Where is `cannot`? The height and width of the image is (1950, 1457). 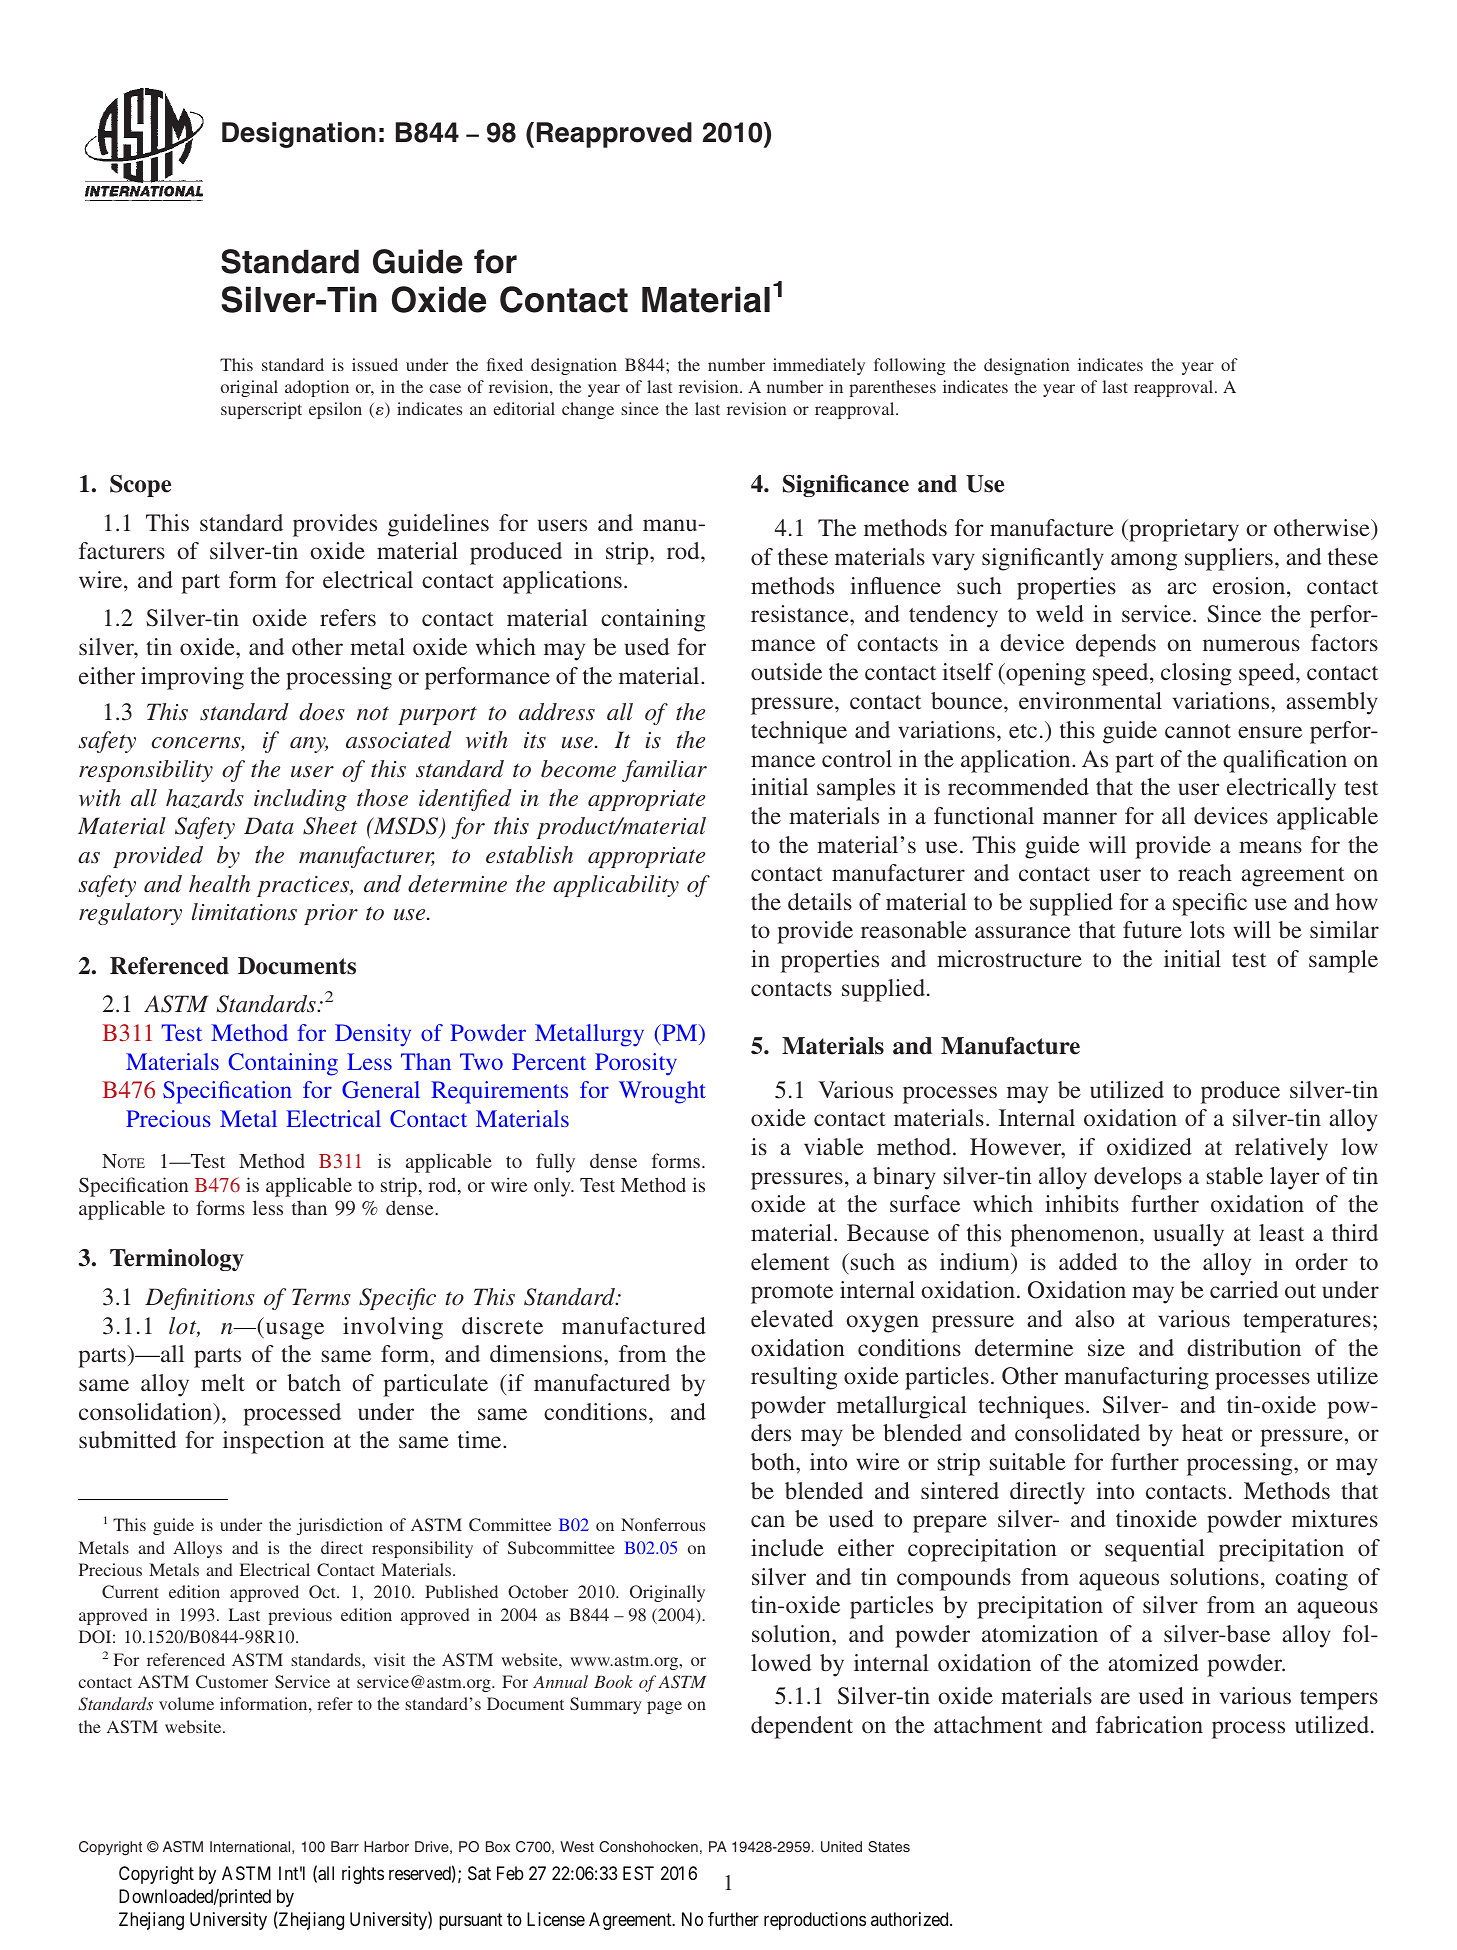
cannot is located at coordinates (1198, 731).
